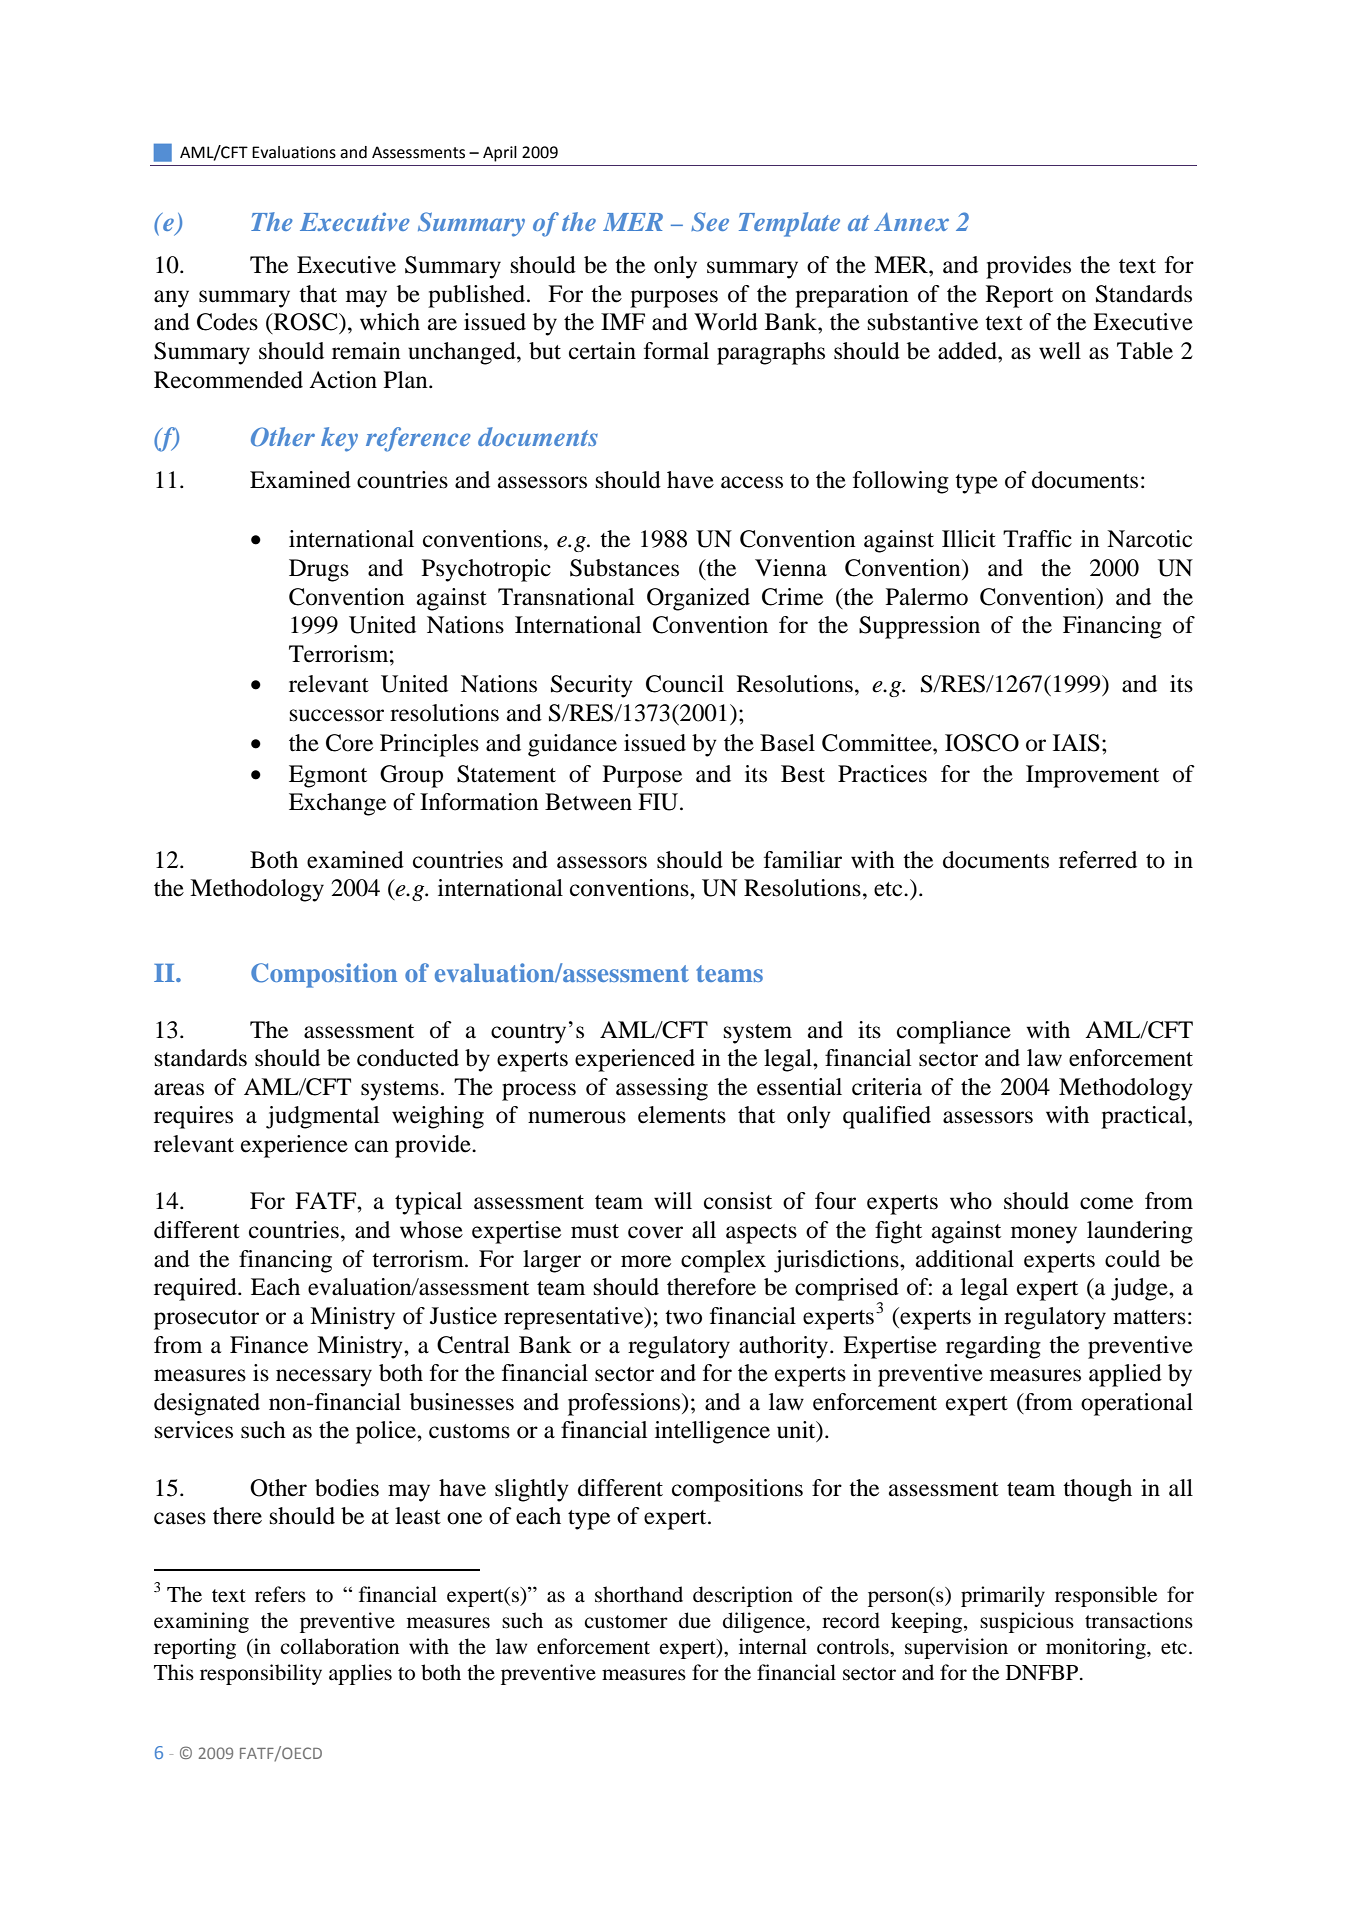 The width and height of the page is (1347, 1906). What do you see at coordinates (337, 804) in the page?
I see `Exchange` at bounding box center [337, 804].
